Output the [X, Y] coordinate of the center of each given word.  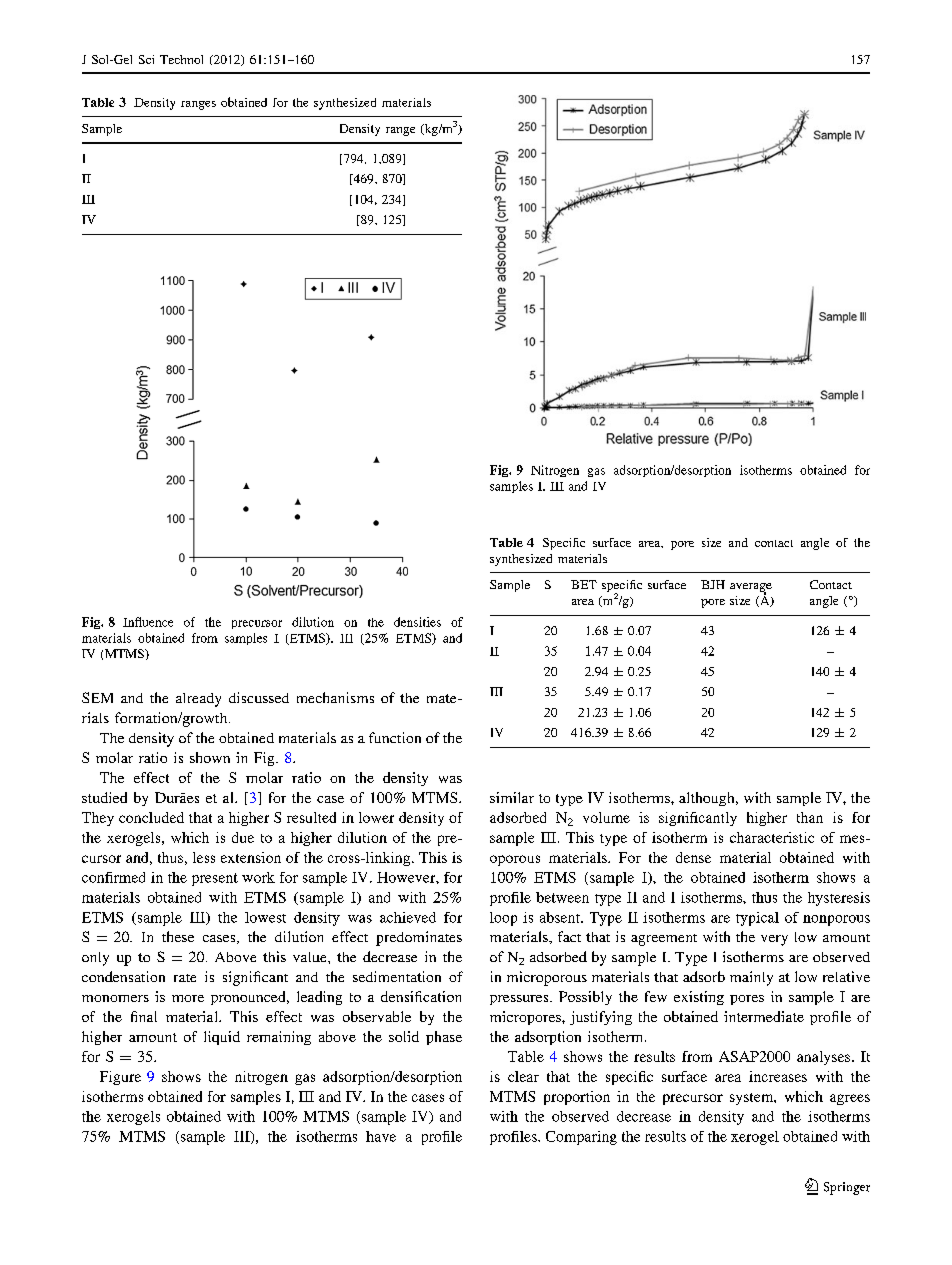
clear [523, 1076]
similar [512, 797]
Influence [148, 622]
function [395, 737]
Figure [120, 1078]
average [751, 589]
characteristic [772, 837]
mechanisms [335, 697]
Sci [146, 59]
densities [417, 622]
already [198, 700]
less [204, 857]
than [810, 817]
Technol [181, 59]
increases [778, 1076]
